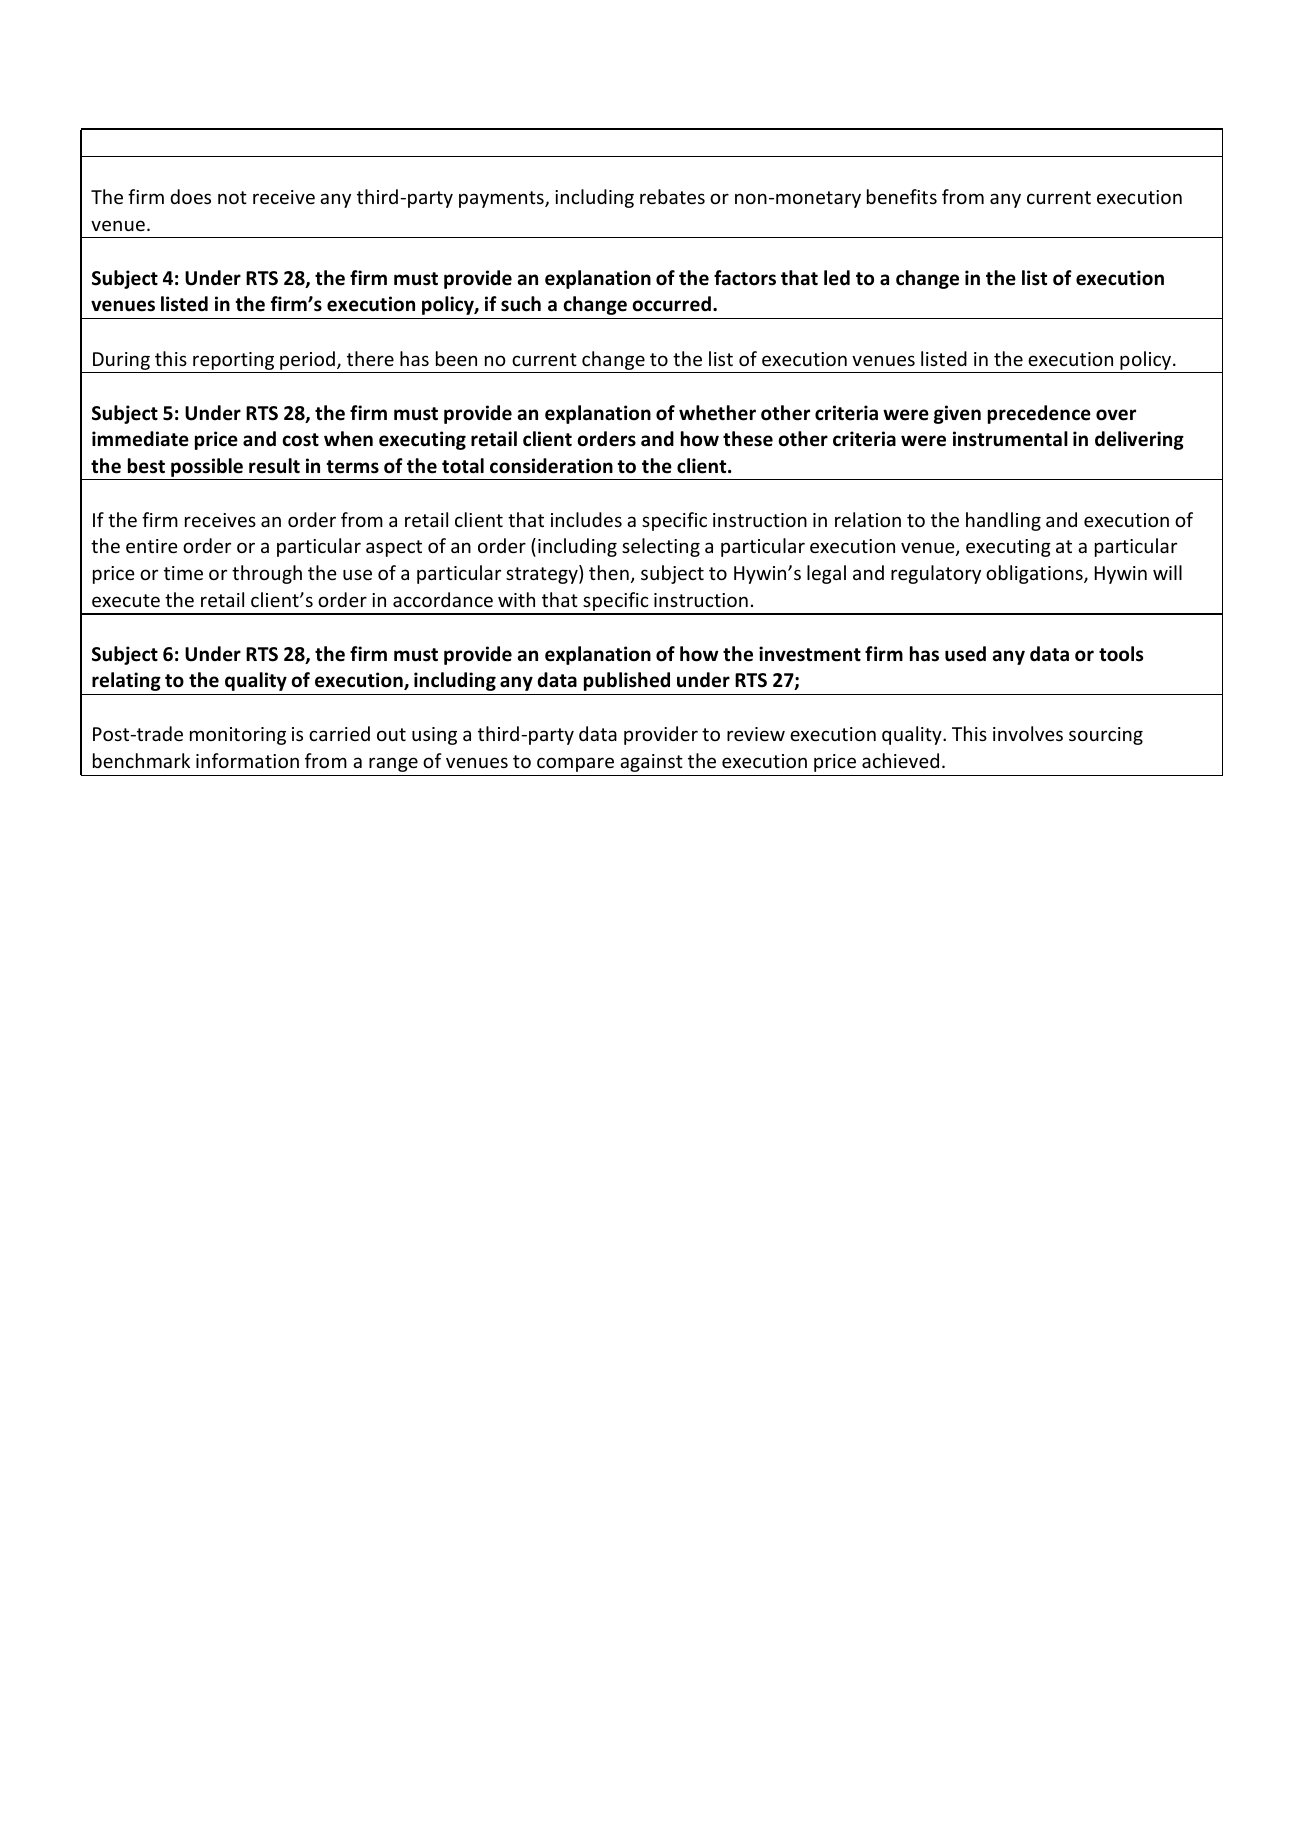  Describe the element at coordinates (651, 763) in the screenshot. I see `against` at that location.
